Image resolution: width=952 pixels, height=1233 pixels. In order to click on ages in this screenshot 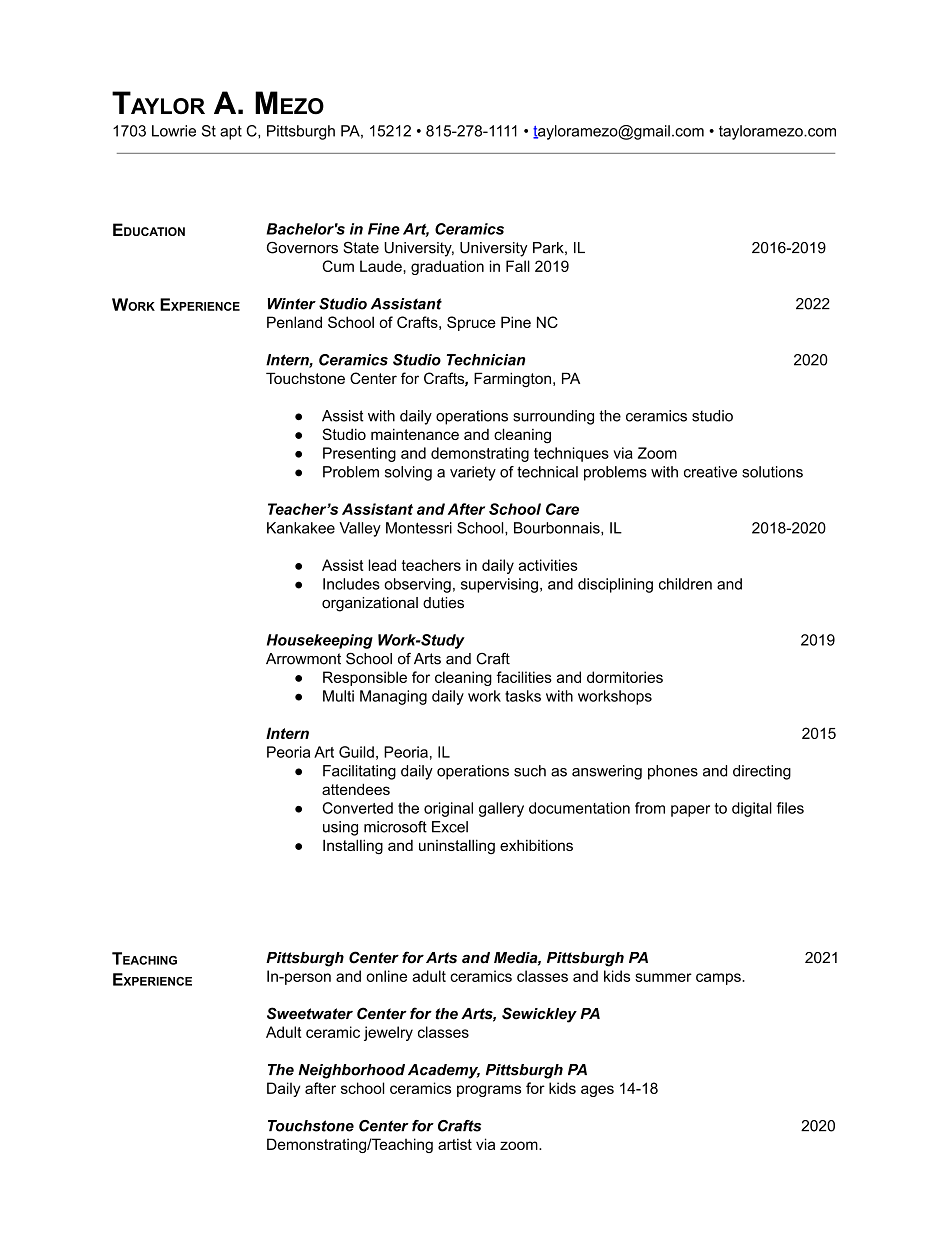, I will do `click(597, 1091)`.
